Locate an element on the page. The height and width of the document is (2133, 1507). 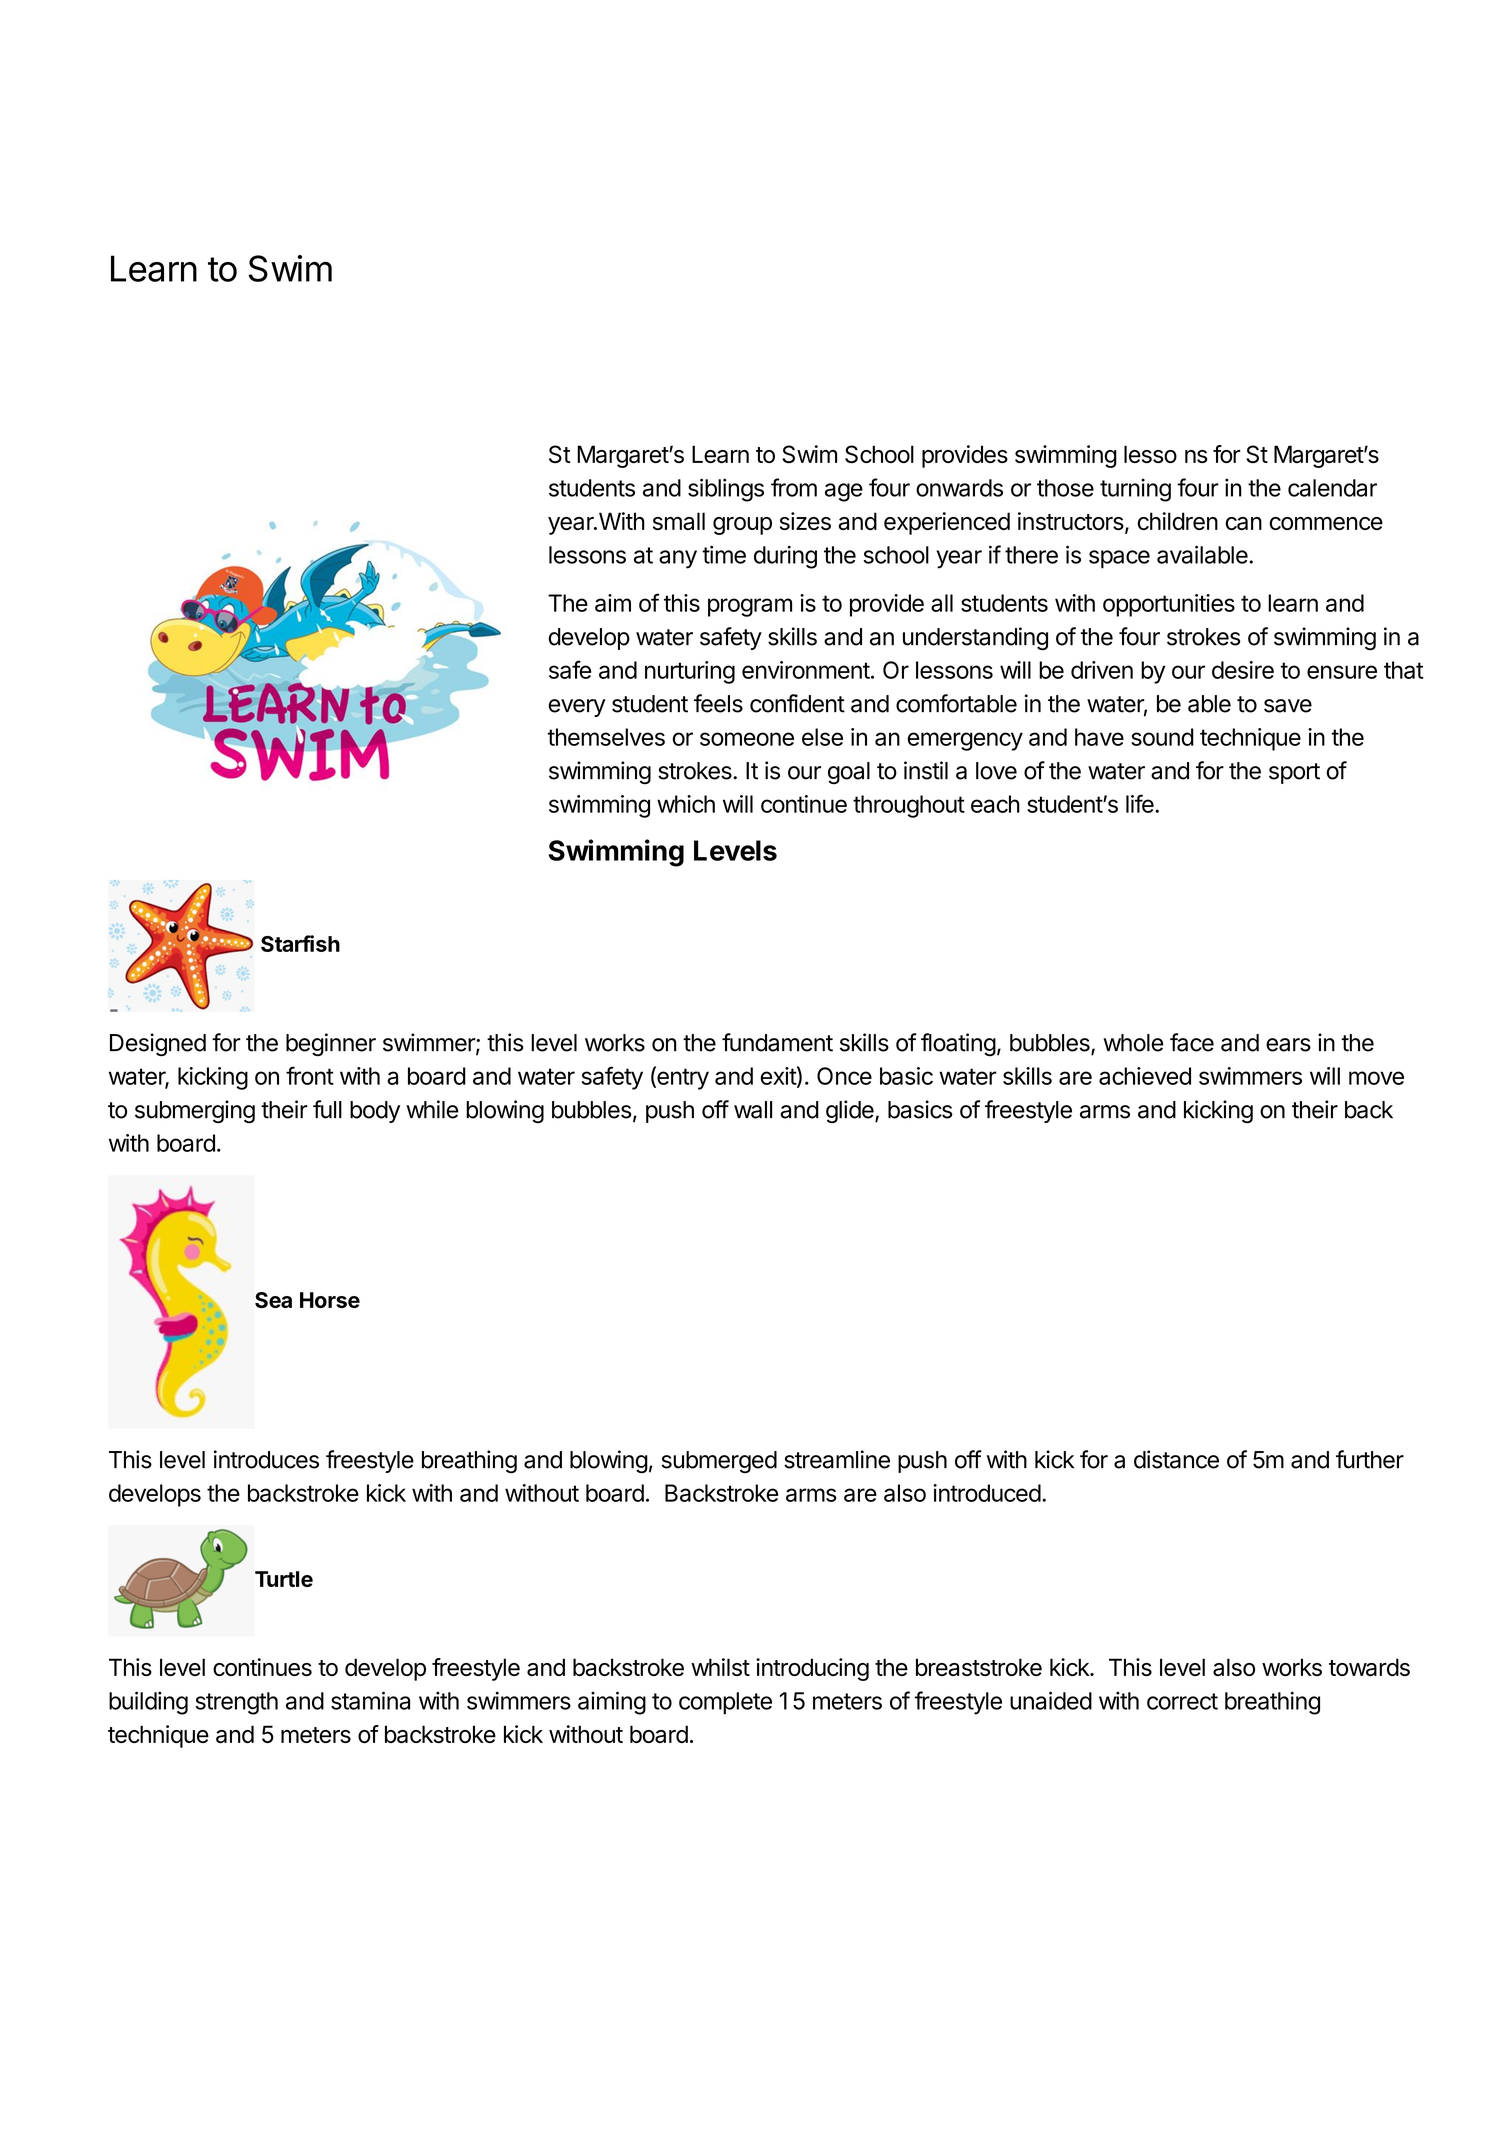
Sea is located at coordinates (273, 1300).
